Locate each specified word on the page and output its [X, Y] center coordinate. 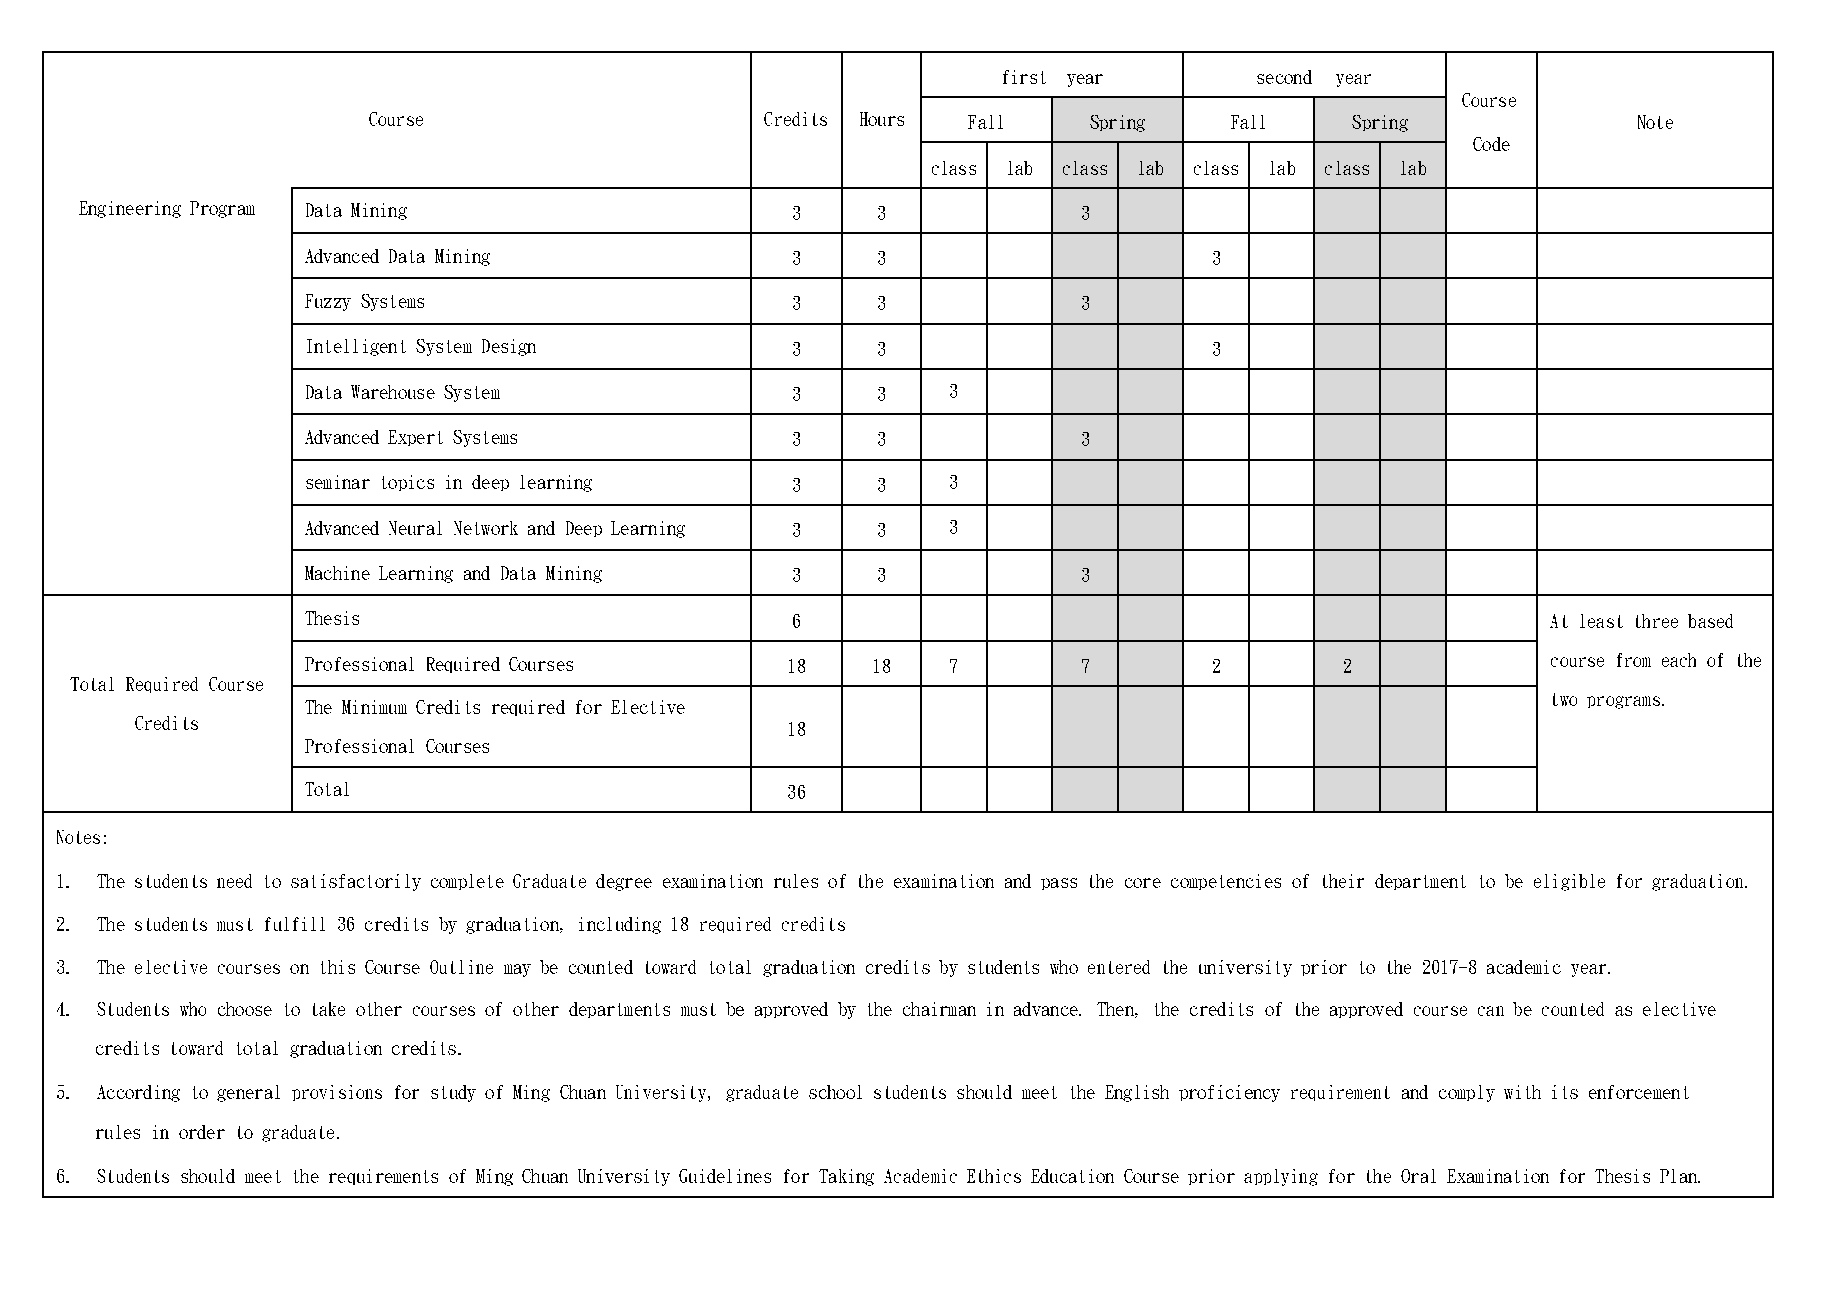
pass [1059, 884]
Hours [882, 119]
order [202, 1132]
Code [1491, 144]
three [1657, 621]
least [1601, 621]
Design [509, 347]
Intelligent [356, 347]
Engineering [130, 209]
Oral [1418, 1176]
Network [486, 528]
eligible [1569, 882]
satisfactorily [356, 882]
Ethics [994, 1176]
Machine [337, 573]
